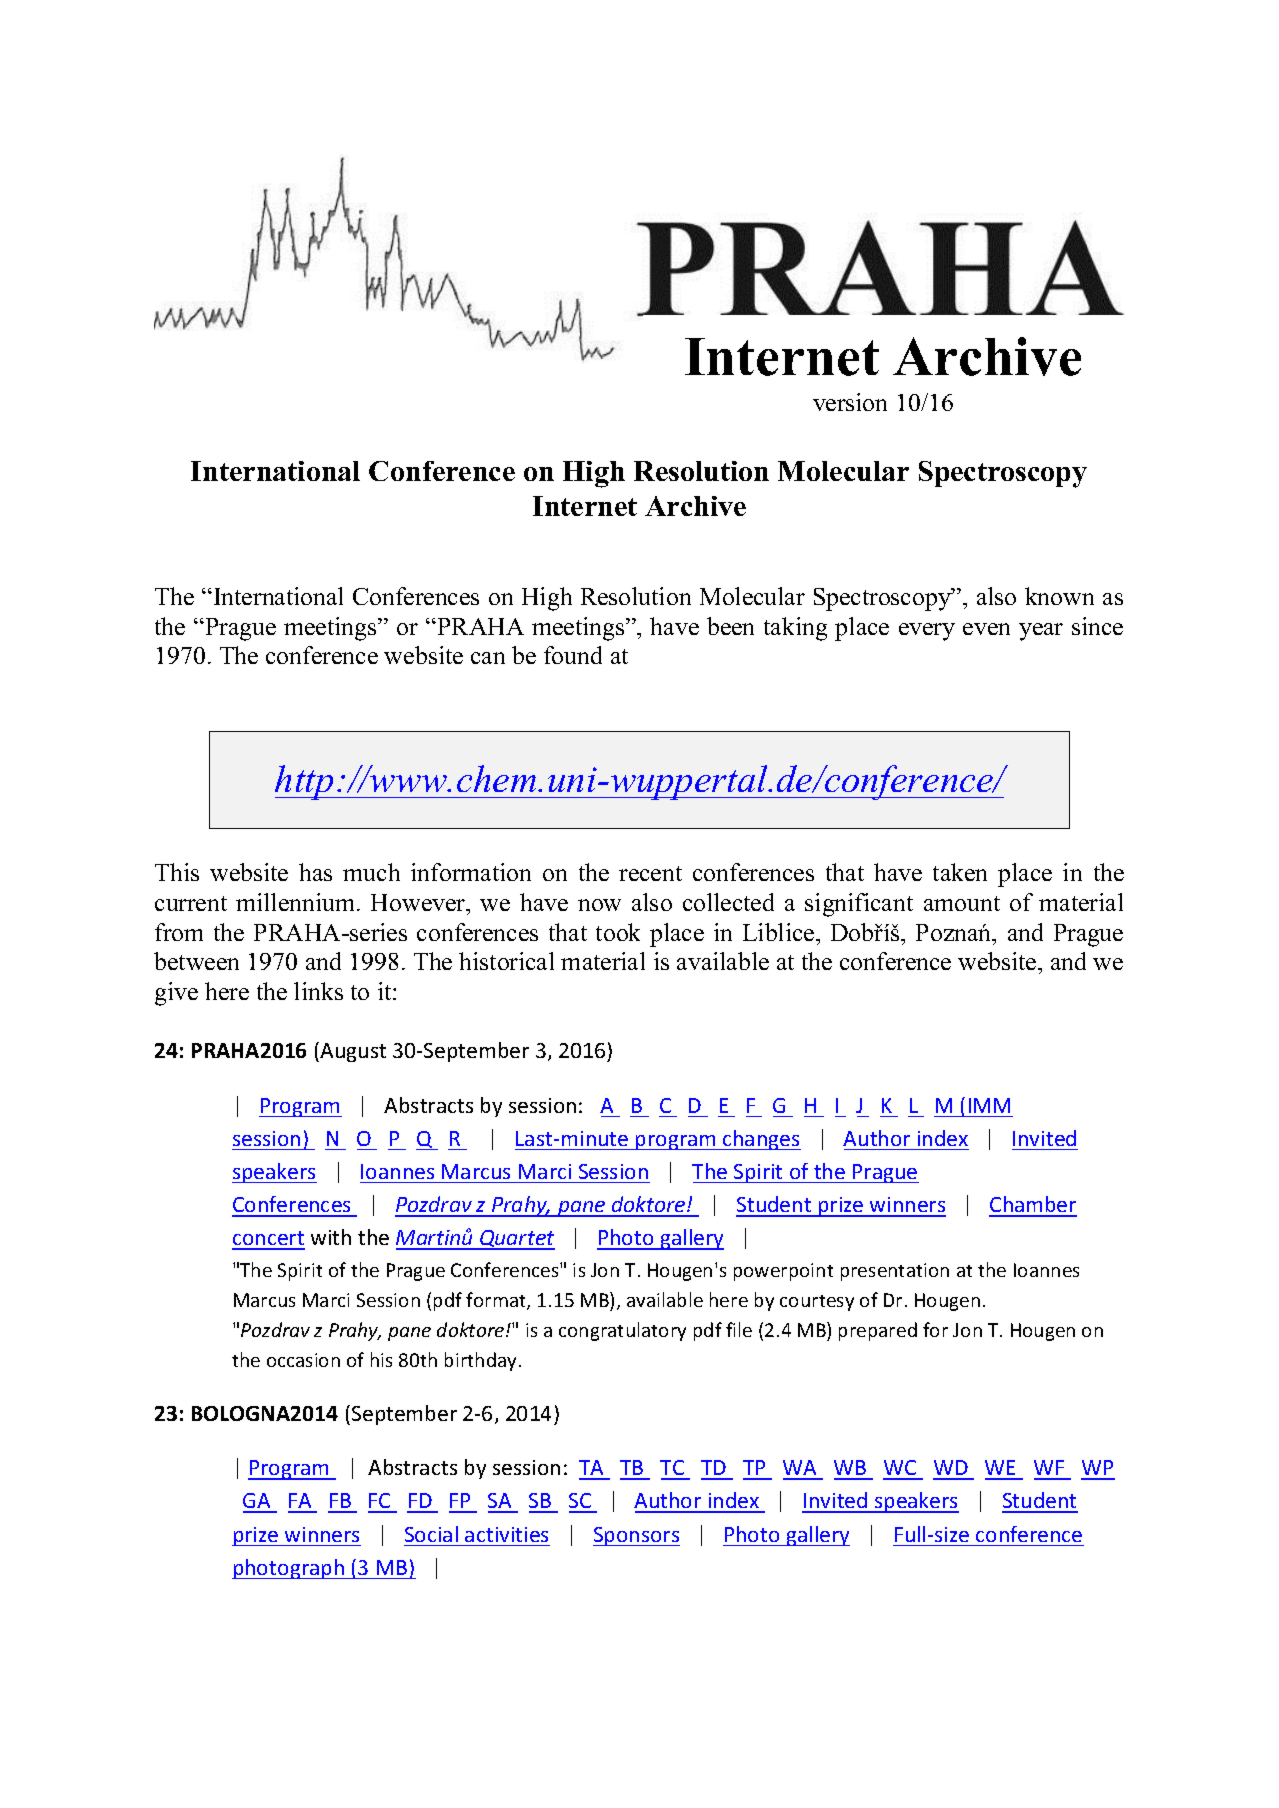  I want to click on version, so click(850, 402).
